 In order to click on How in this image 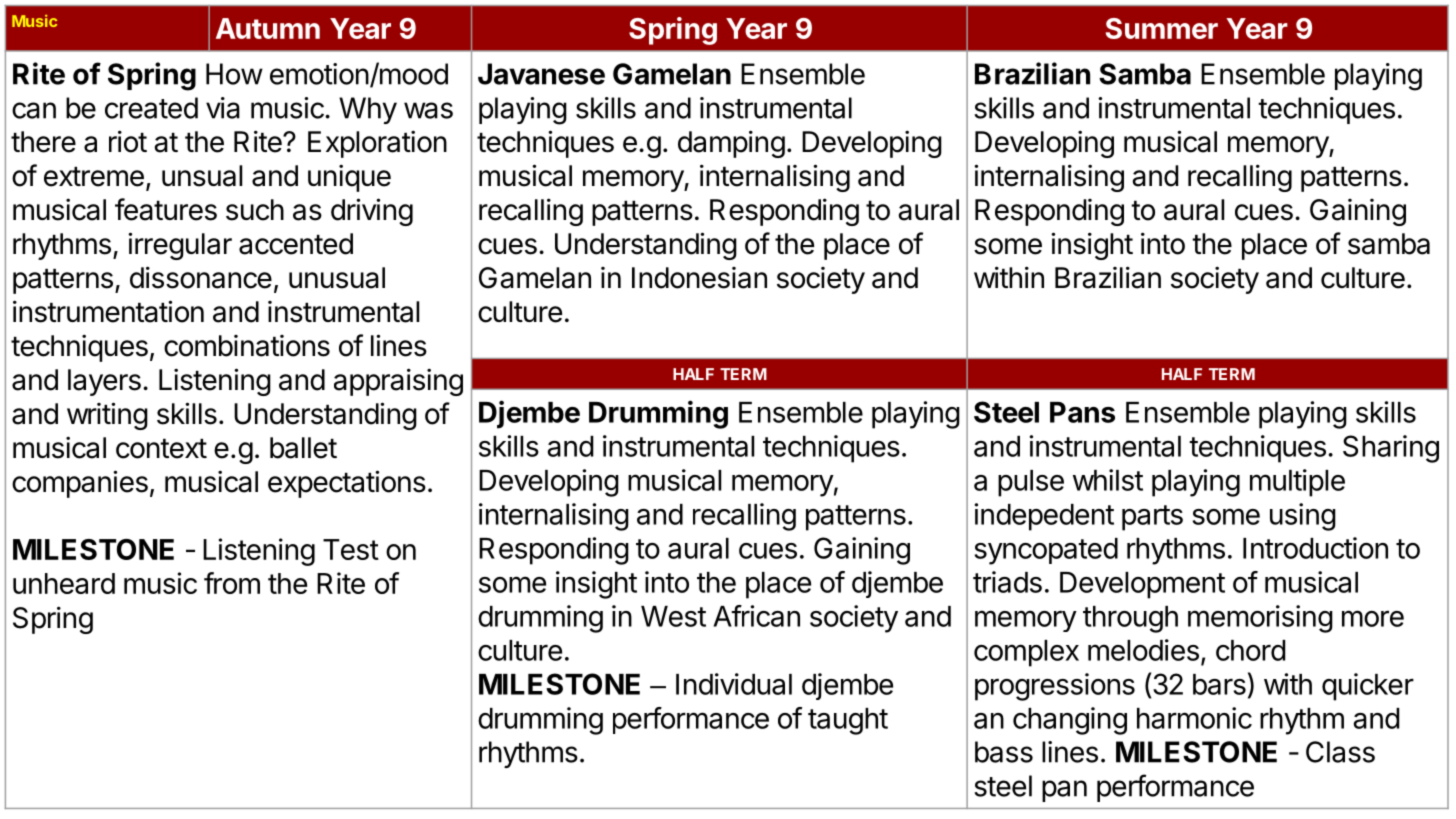, I will do `click(234, 74)`.
